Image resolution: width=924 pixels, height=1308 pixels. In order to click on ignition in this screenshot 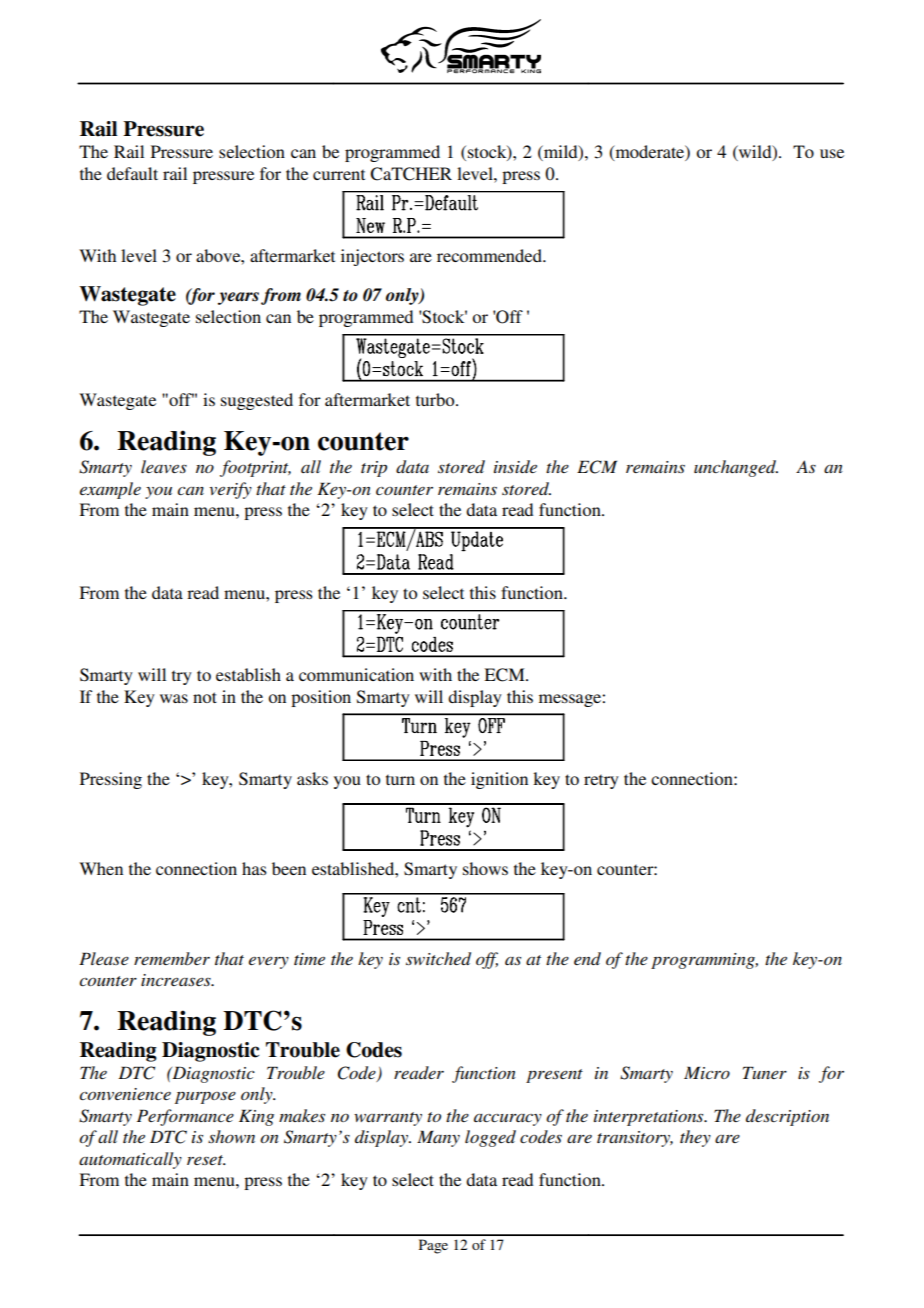, I will do `click(499, 780)`.
